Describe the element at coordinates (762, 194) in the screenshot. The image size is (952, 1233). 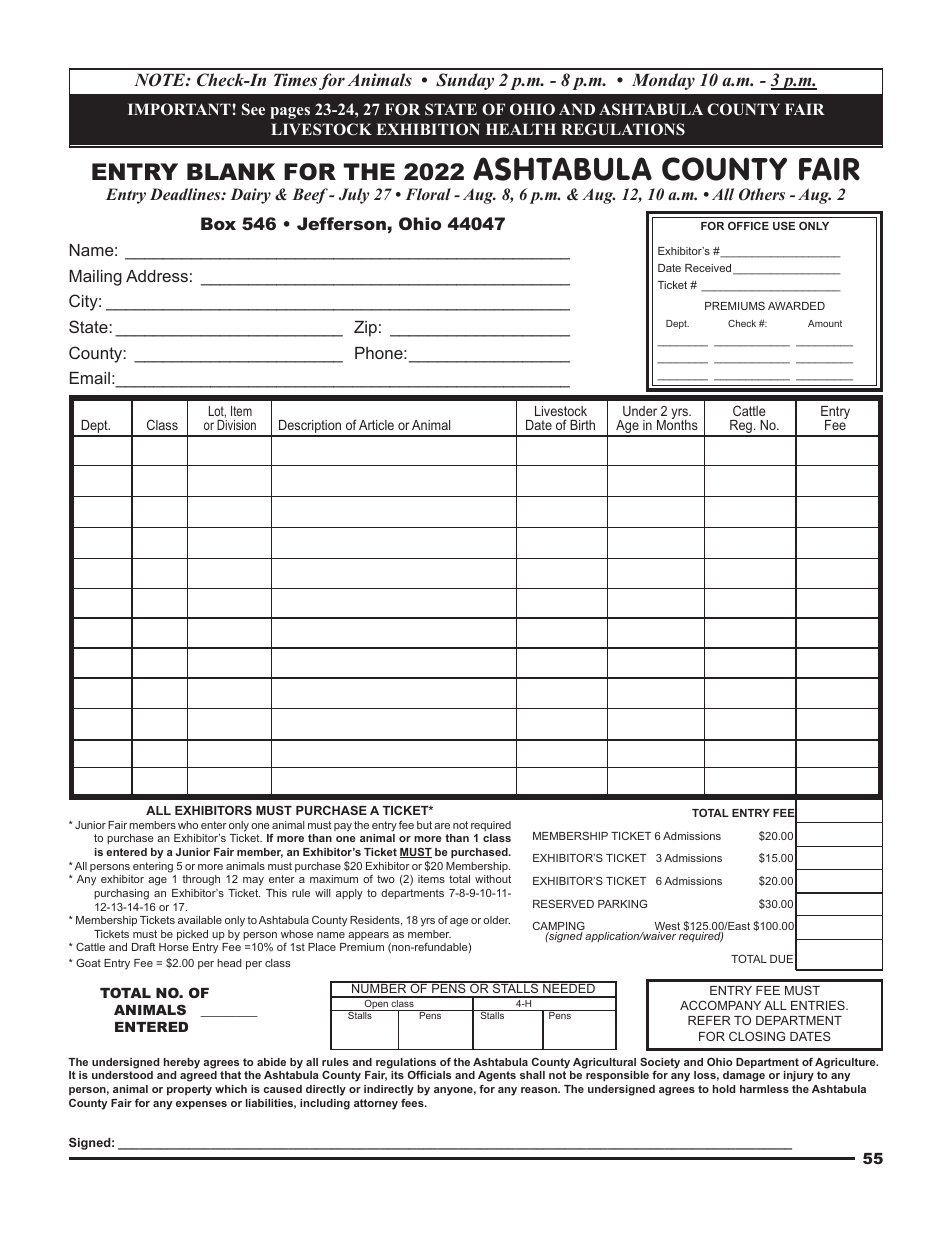
I see `Others` at that location.
